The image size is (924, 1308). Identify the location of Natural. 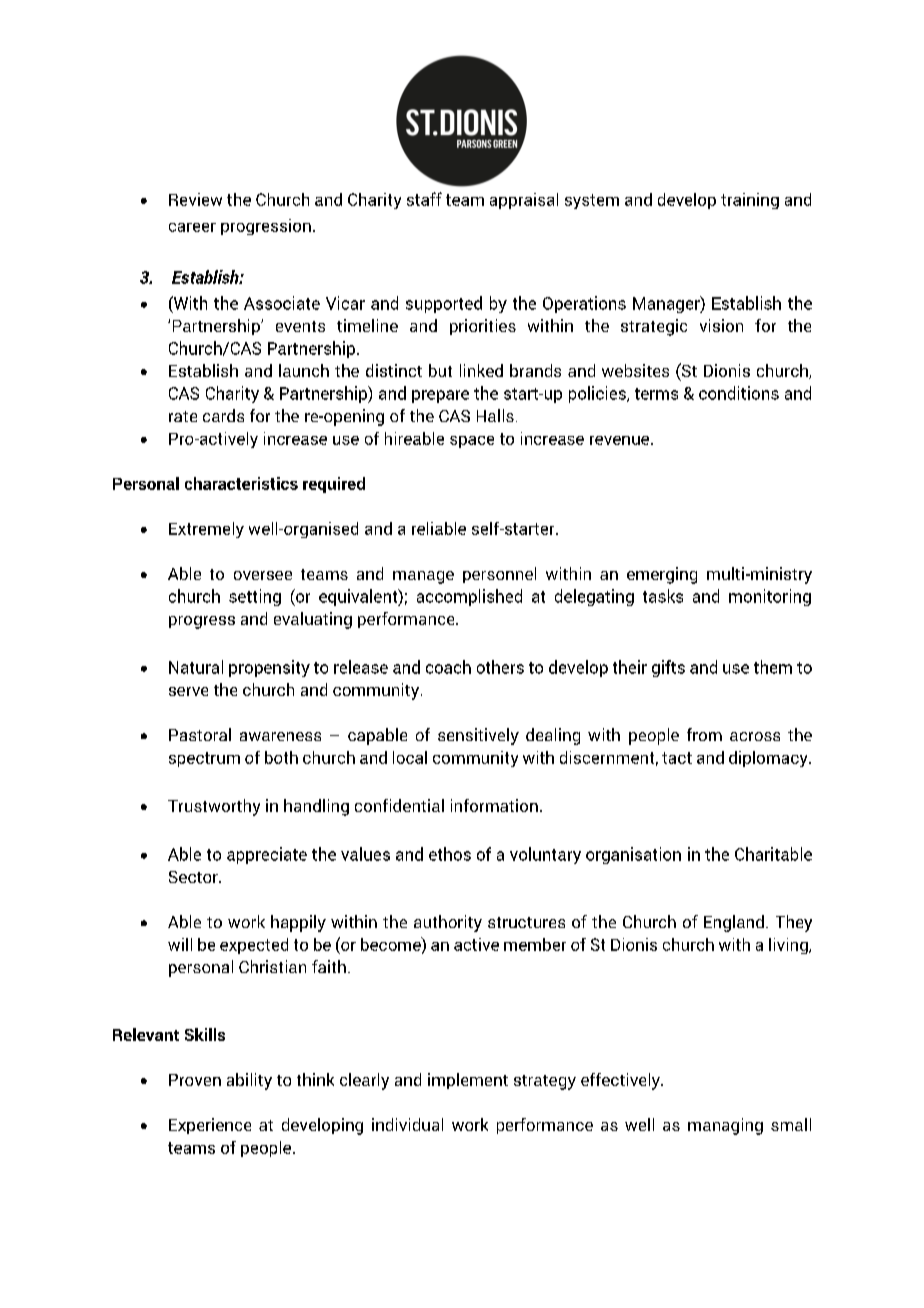
(196, 667).
